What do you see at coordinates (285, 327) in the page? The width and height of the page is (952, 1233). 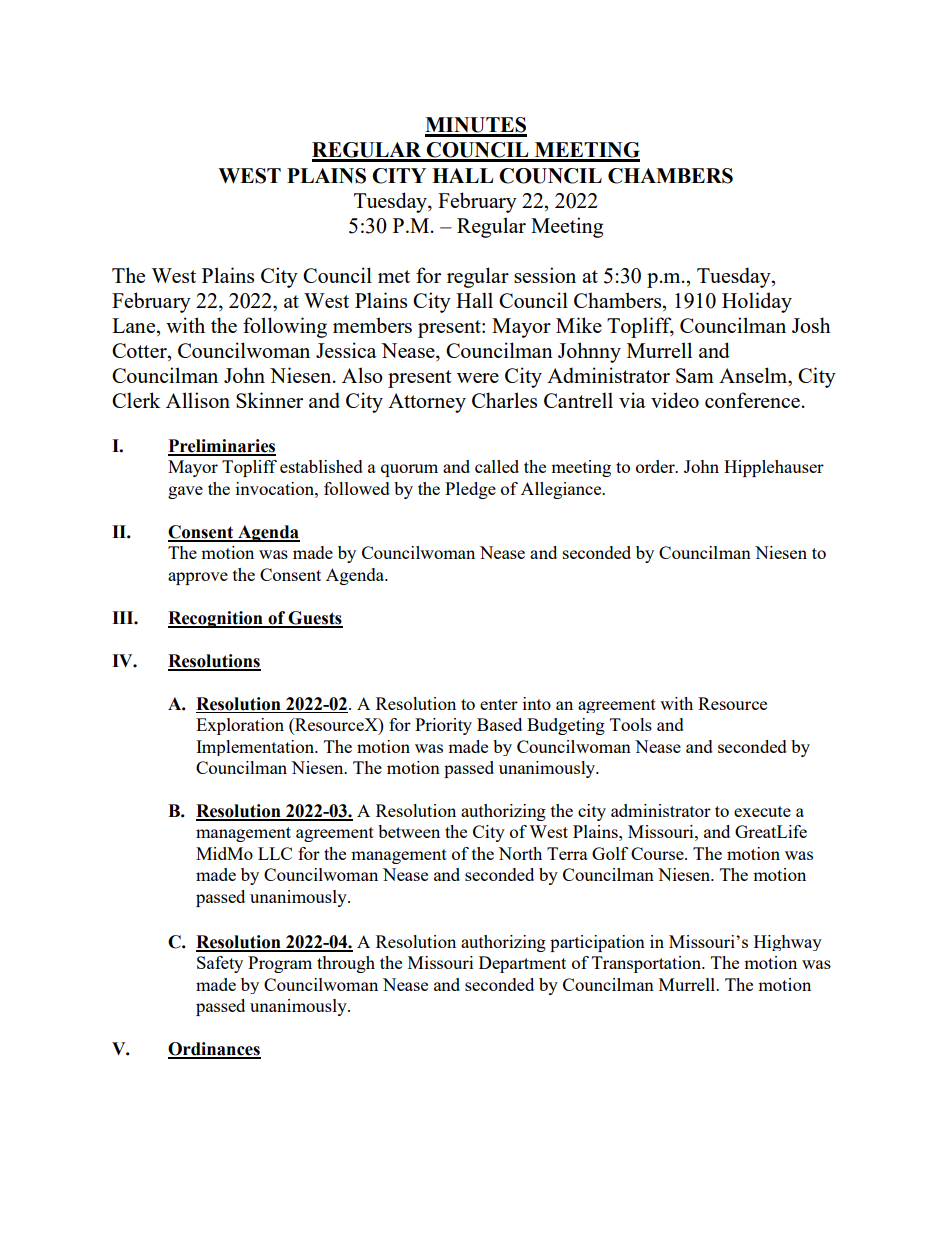 I see `following` at bounding box center [285, 327].
